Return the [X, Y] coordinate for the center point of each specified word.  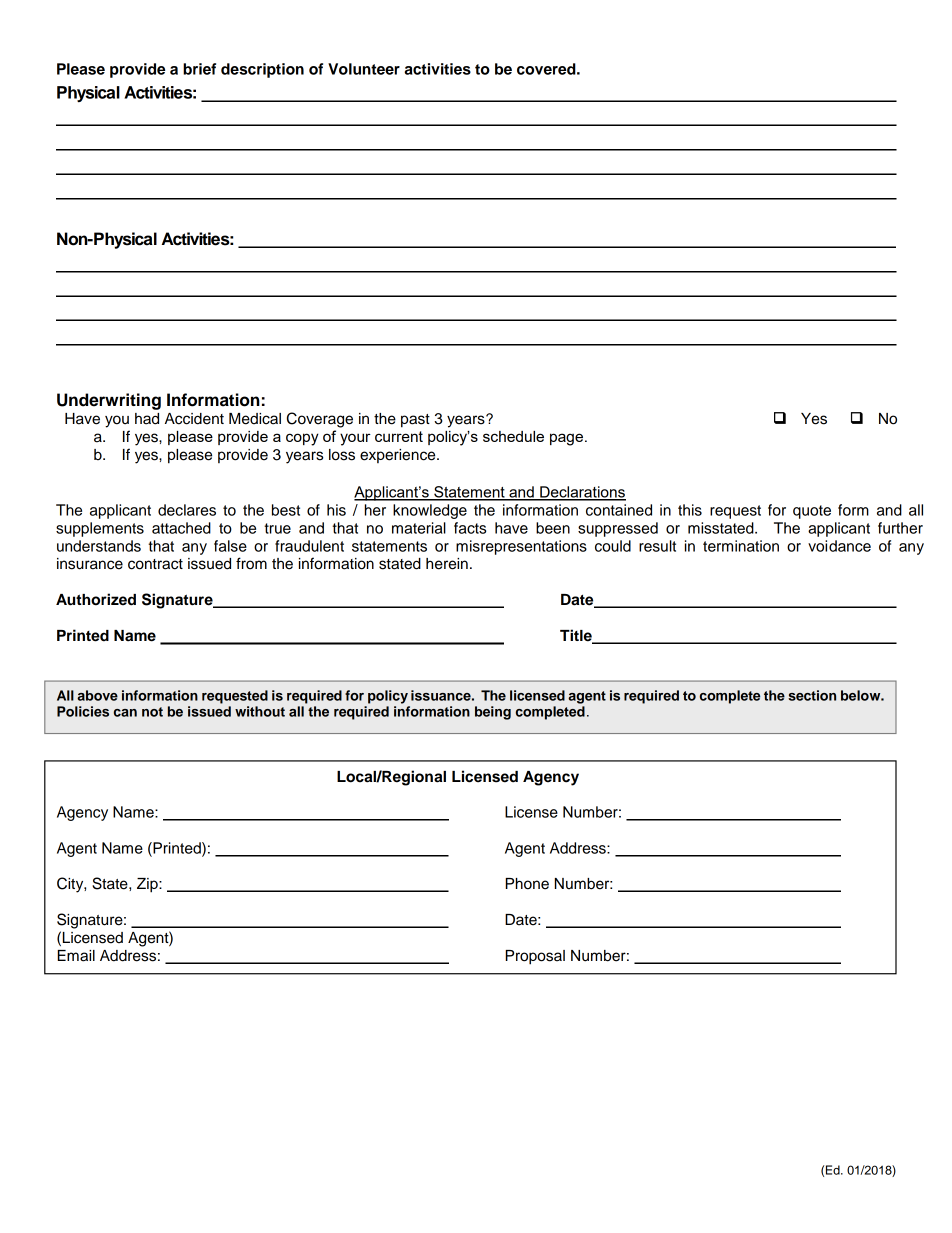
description [262, 70]
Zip [148, 885]
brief [199, 69]
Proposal [535, 957]
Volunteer [364, 69]
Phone [527, 884]
